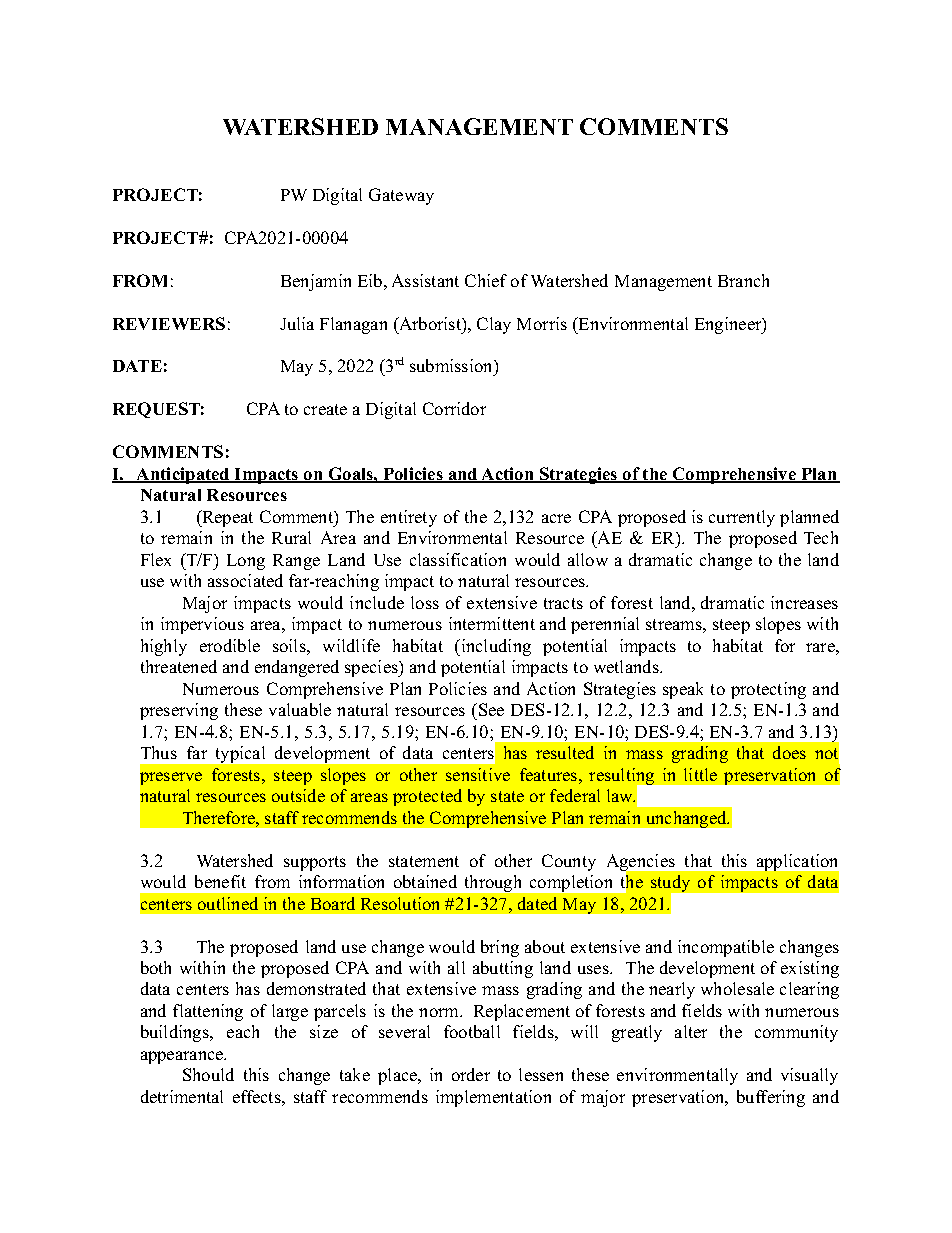 The image size is (952, 1233). What do you see at coordinates (771, 1098) in the document?
I see `buffering` at bounding box center [771, 1098].
